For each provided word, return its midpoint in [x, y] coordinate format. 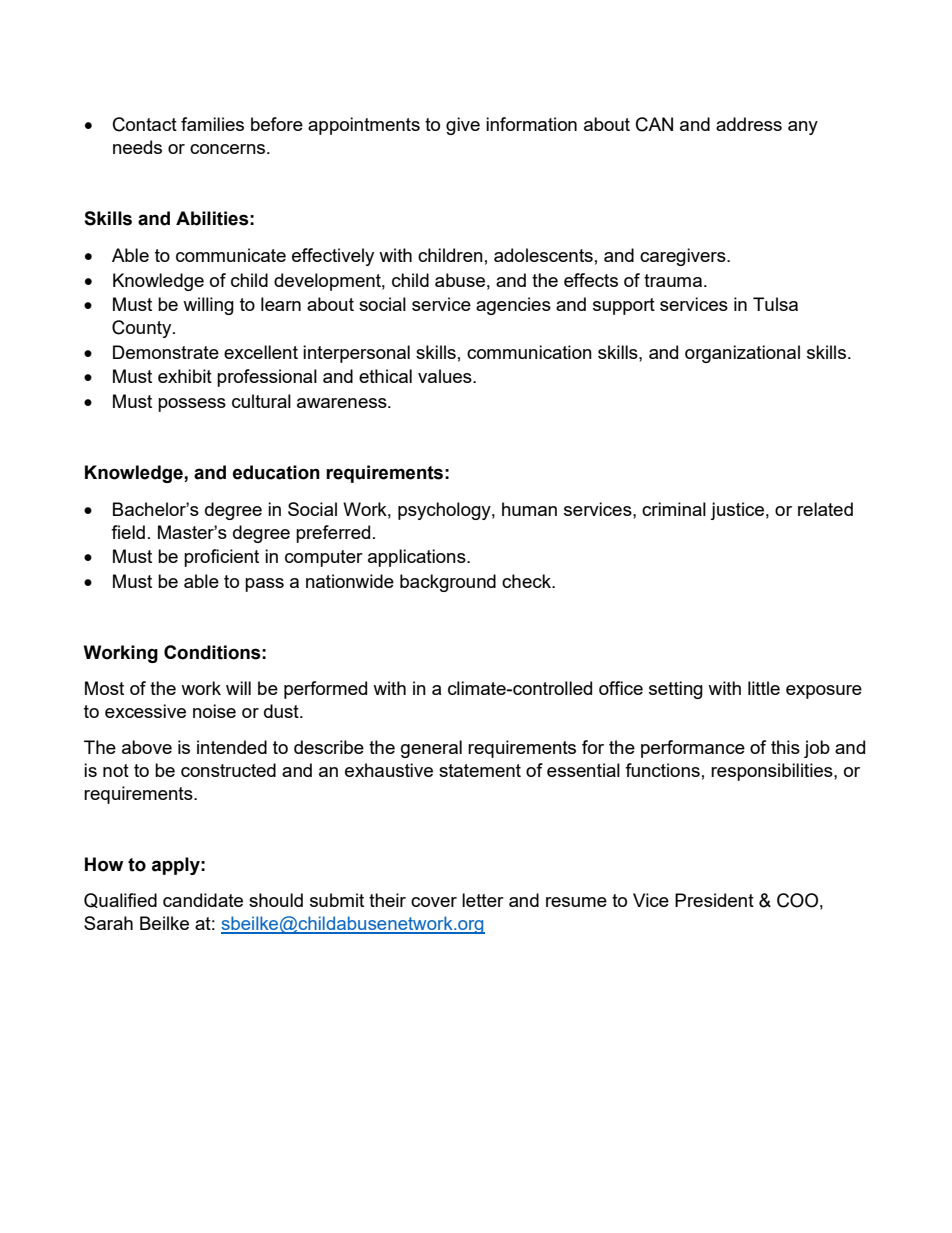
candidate [203, 900]
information [531, 124]
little [764, 688]
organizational [742, 354]
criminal [674, 509]
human [529, 509]
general [431, 749]
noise [214, 711]
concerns [229, 149]
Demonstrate [166, 352]
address [749, 124]
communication [529, 352]
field [128, 532]
